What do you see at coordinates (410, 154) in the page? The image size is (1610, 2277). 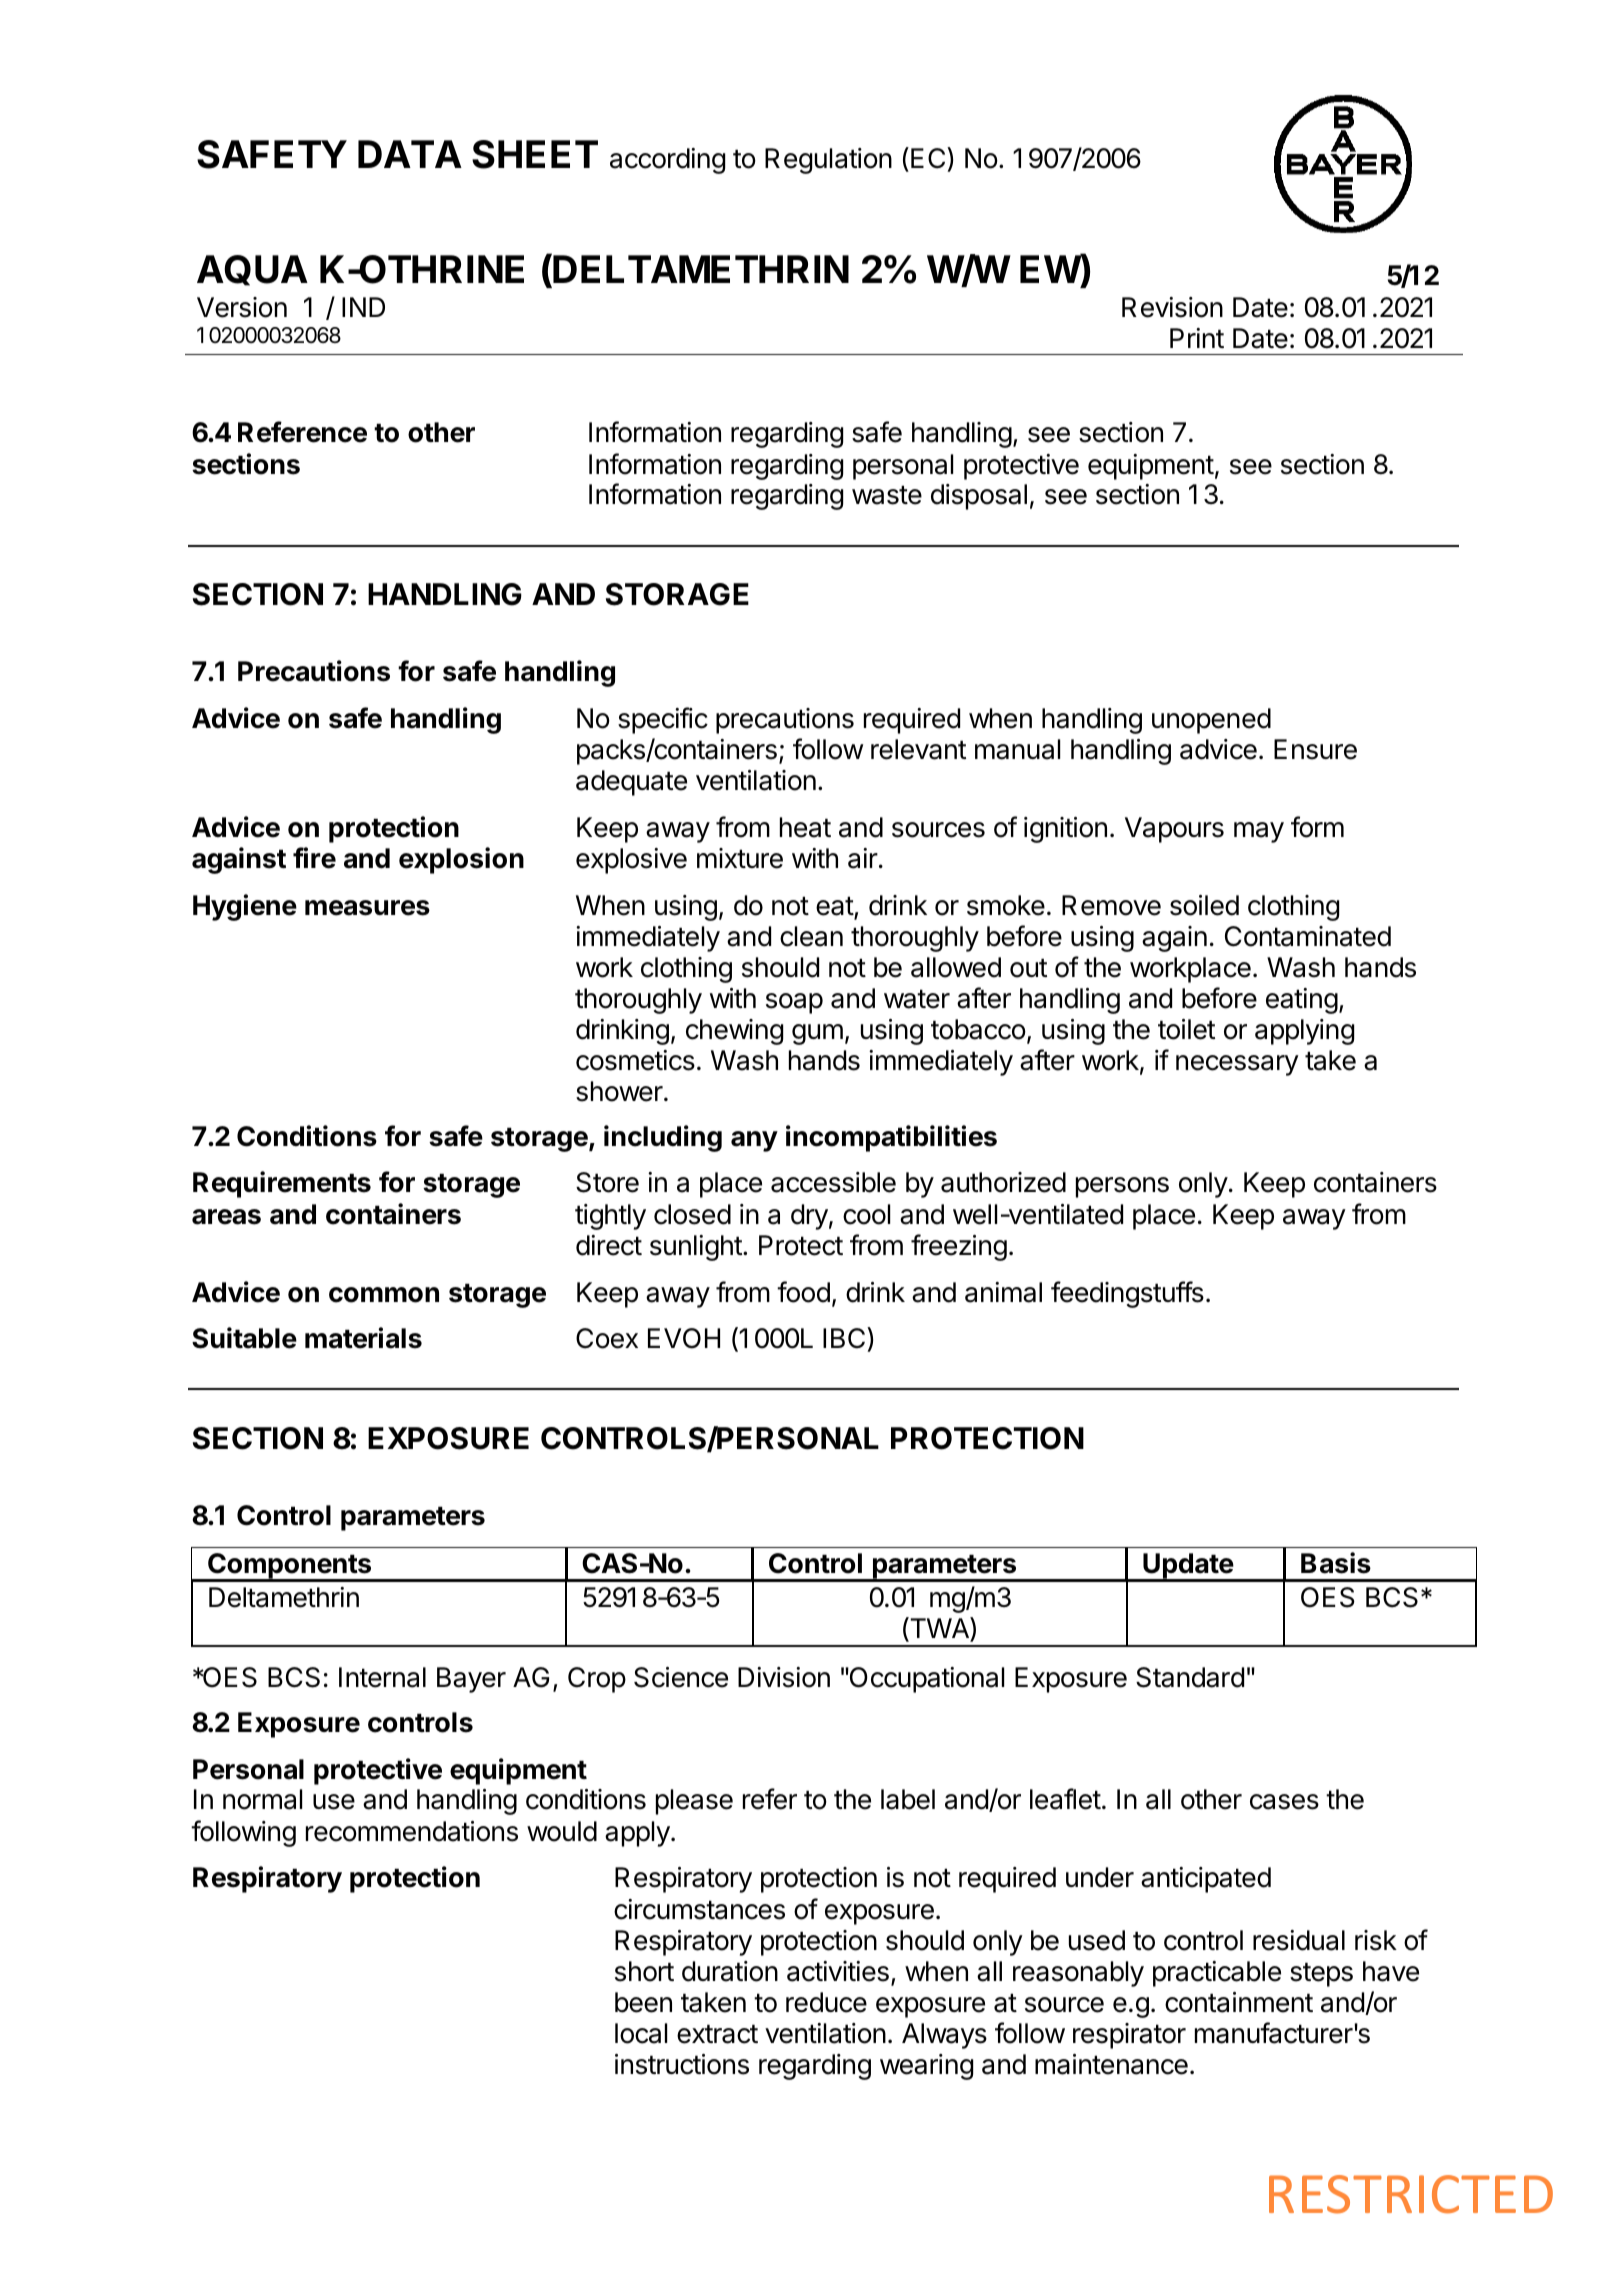 I see `DATA` at bounding box center [410, 154].
